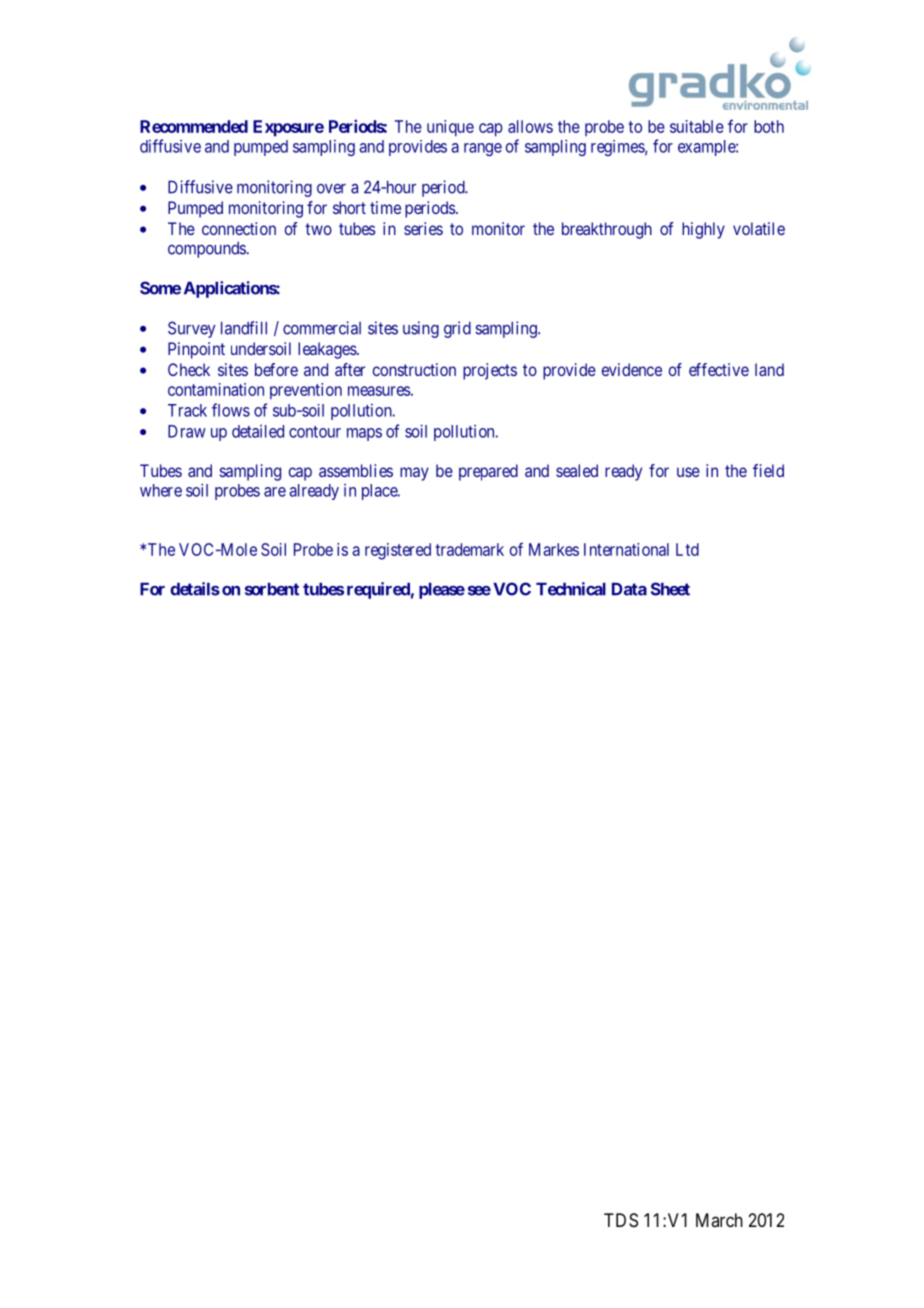 Image resolution: width=924 pixels, height=1308 pixels. I want to click on TDS, so click(621, 1220).
